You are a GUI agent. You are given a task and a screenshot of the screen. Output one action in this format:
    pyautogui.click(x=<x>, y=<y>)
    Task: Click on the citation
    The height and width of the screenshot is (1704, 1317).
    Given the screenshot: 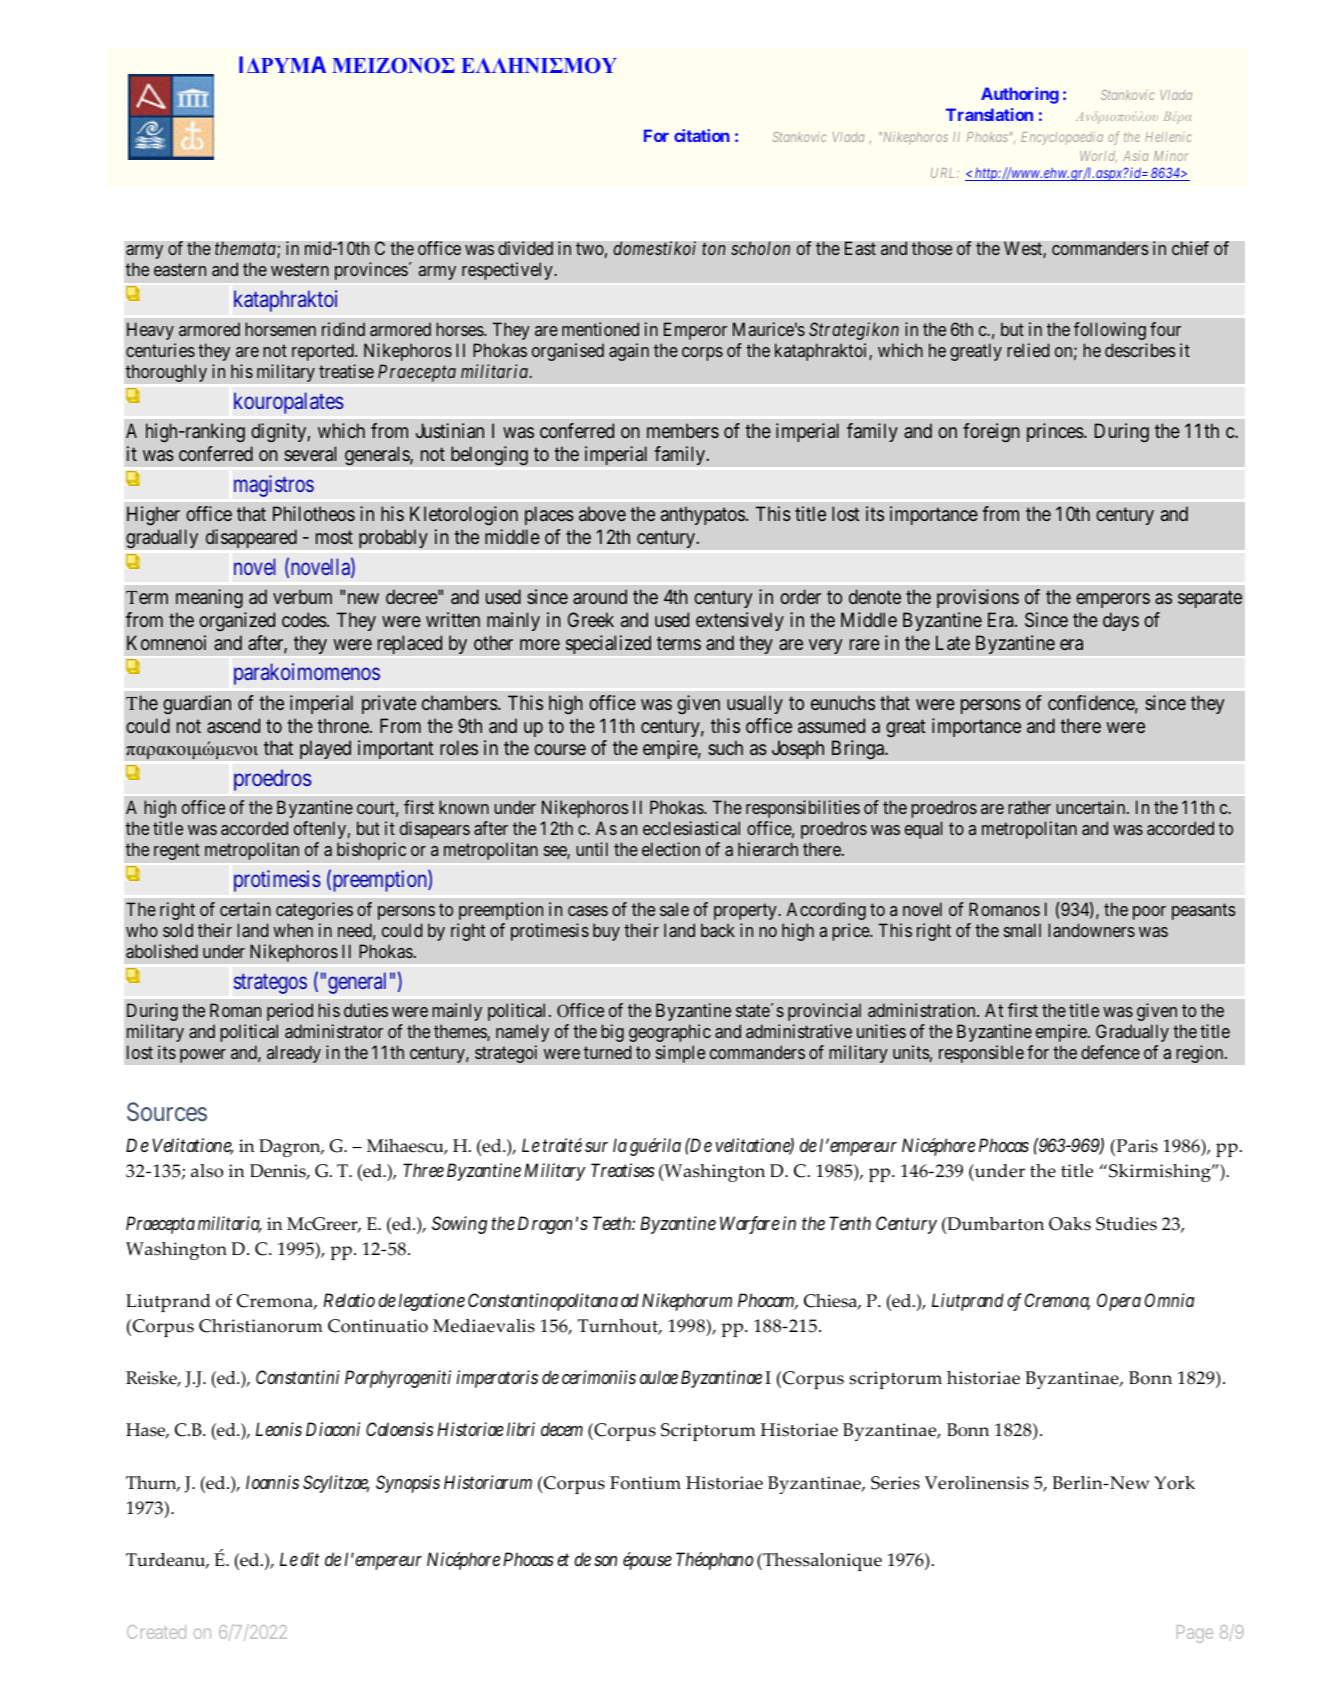 What is the action you would take?
    pyautogui.click(x=701, y=135)
